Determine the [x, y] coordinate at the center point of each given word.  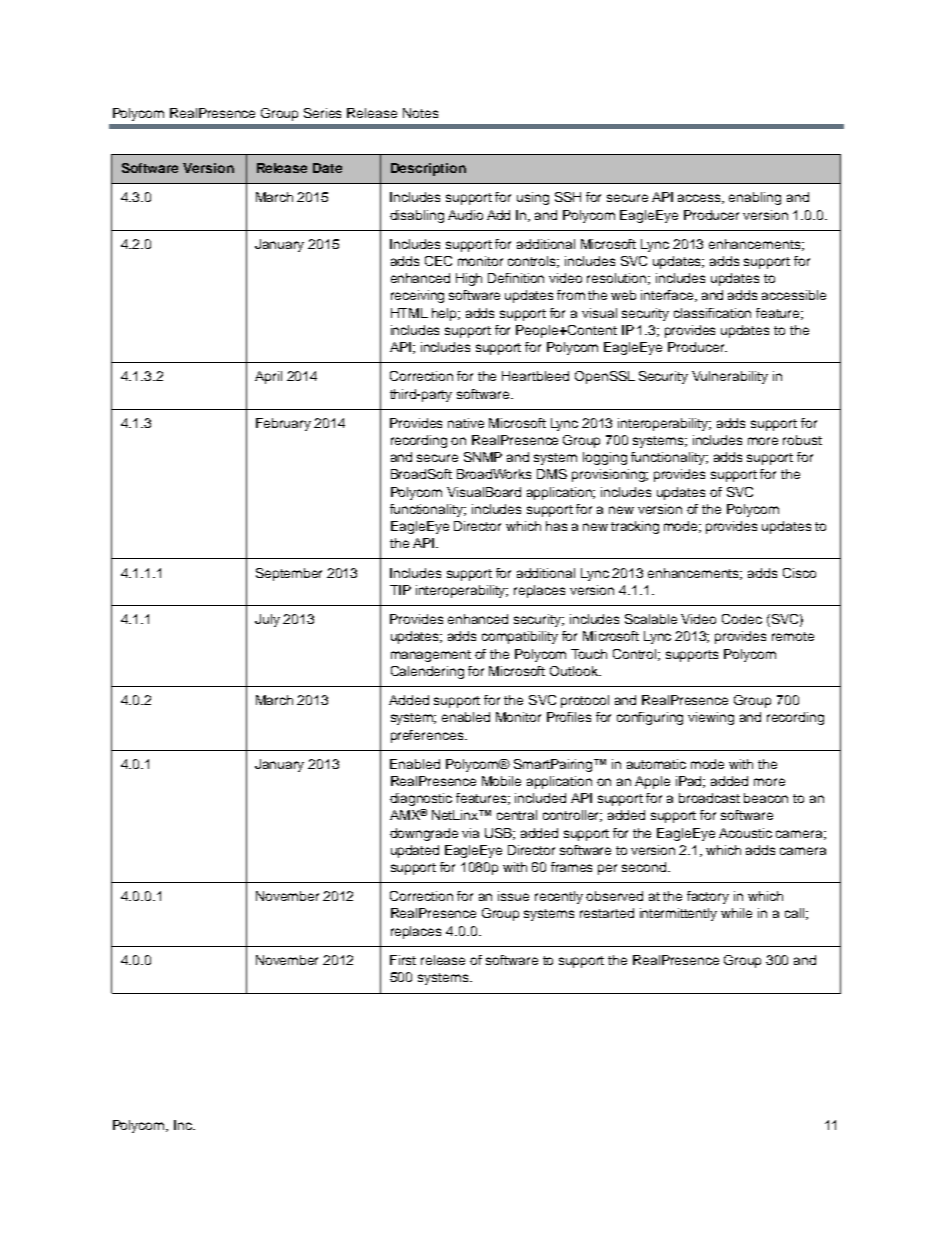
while [736, 913]
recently [559, 897]
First [403, 960]
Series [322, 113]
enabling [755, 198]
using [533, 198]
